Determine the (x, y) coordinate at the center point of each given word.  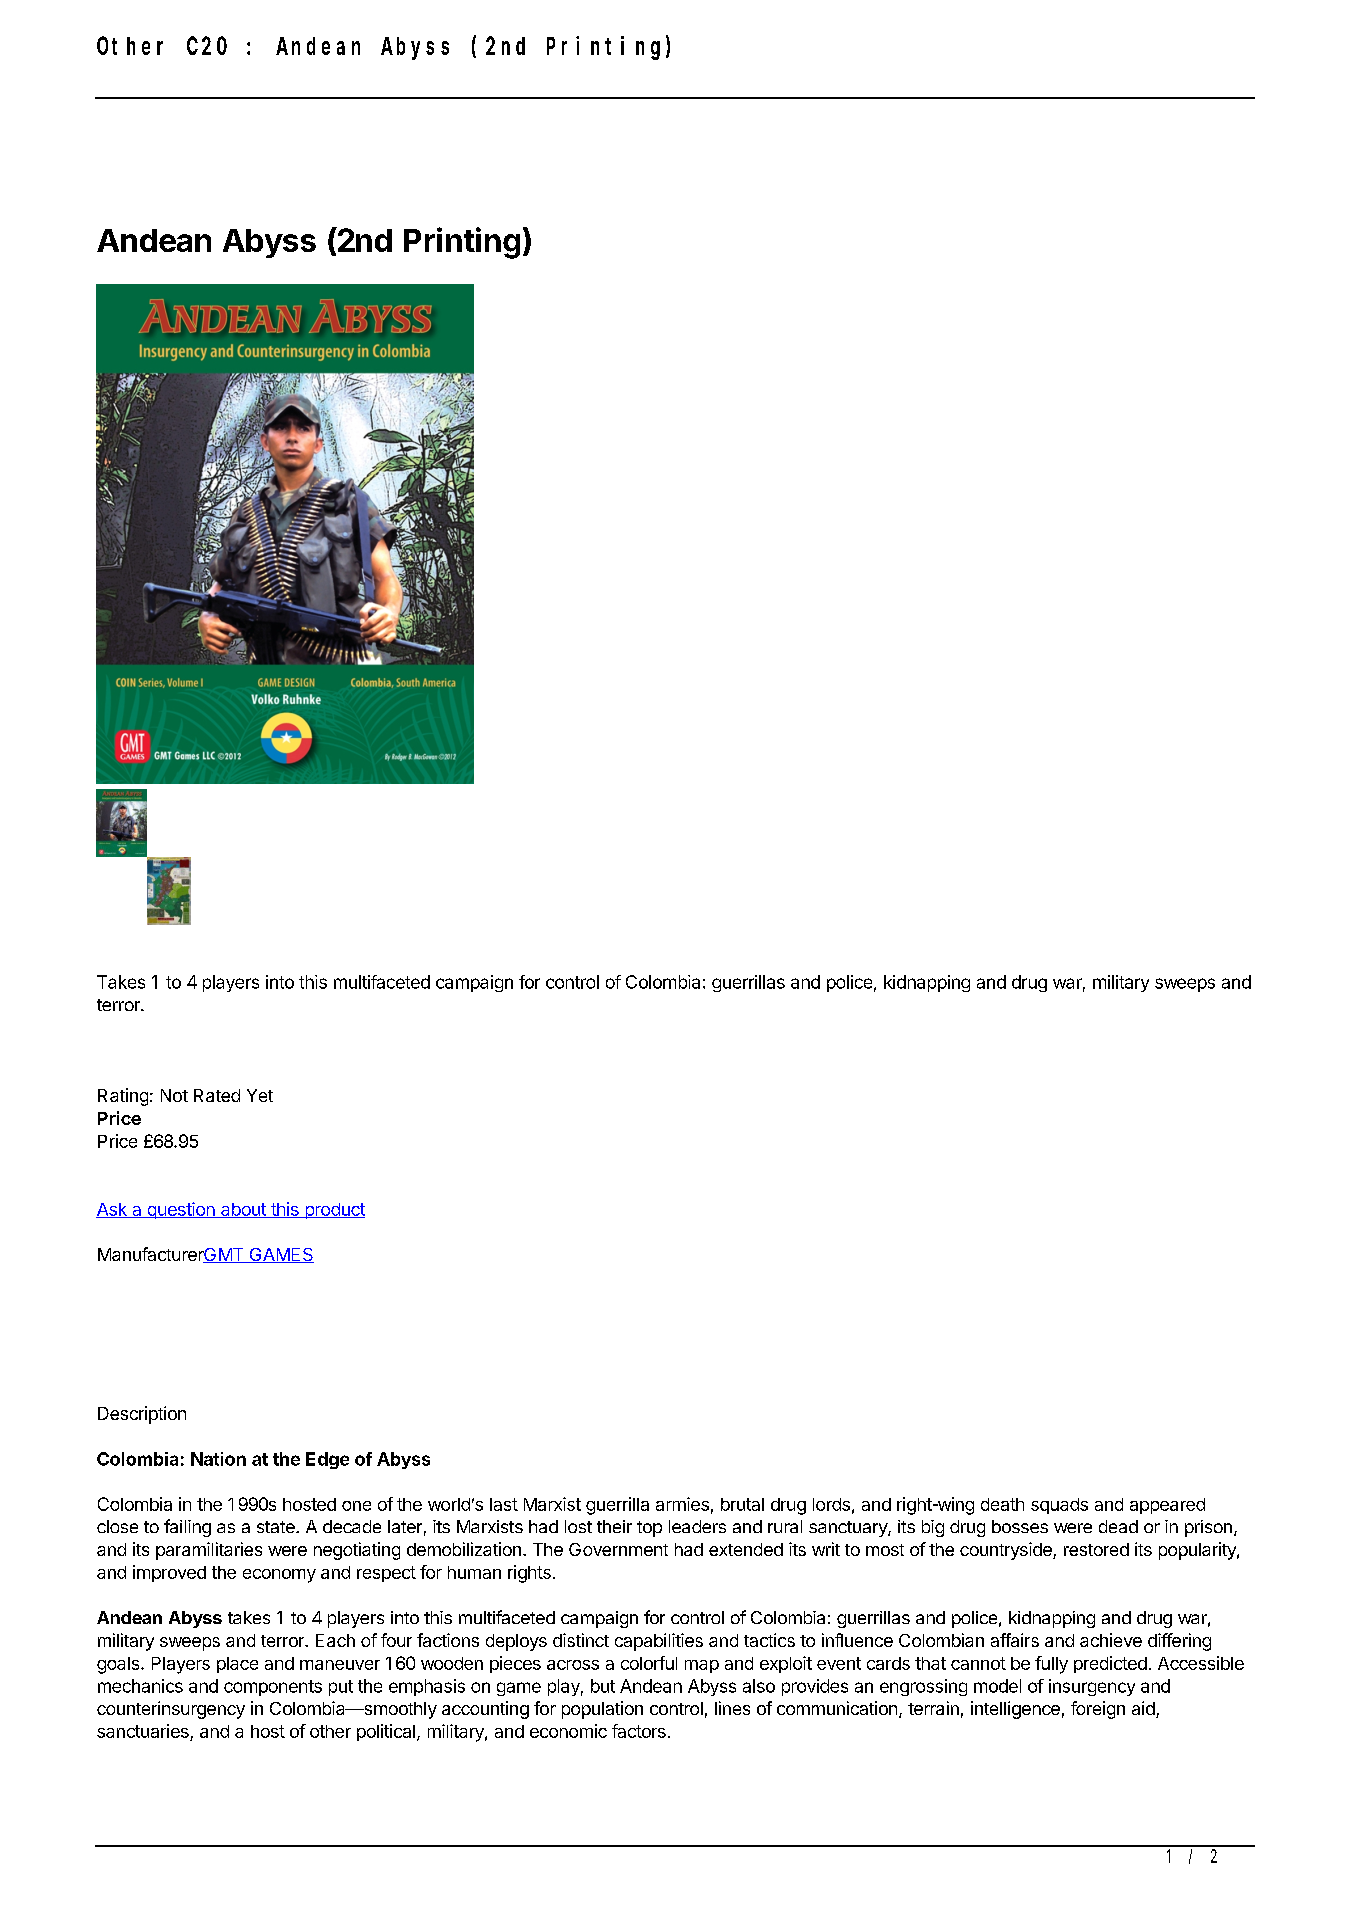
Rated (217, 1095)
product (334, 1211)
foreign (1098, 1710)
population (602, 1710)
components (273, 1688)
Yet (260, 1095)
